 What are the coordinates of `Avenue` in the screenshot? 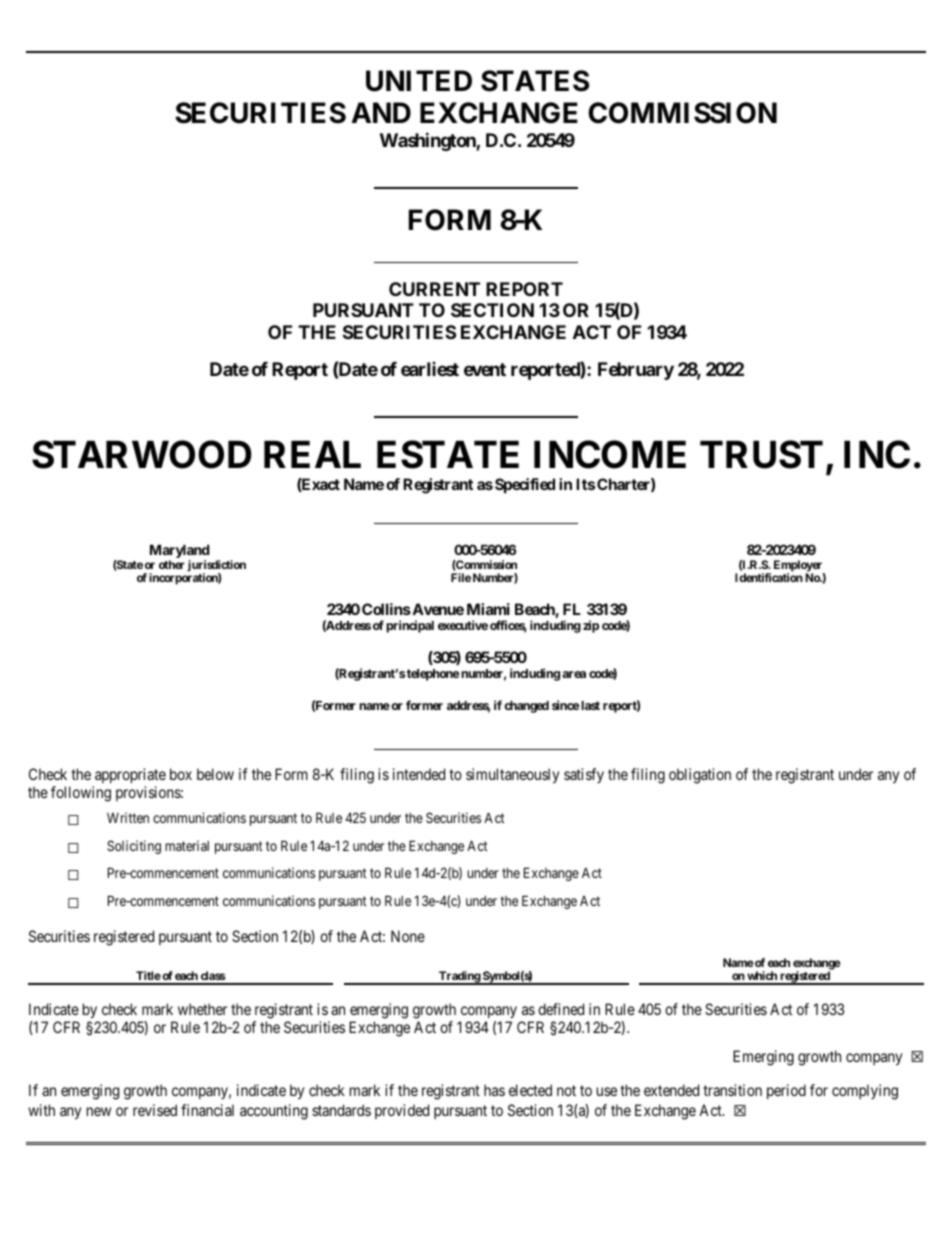 It's located at (437, 609).
